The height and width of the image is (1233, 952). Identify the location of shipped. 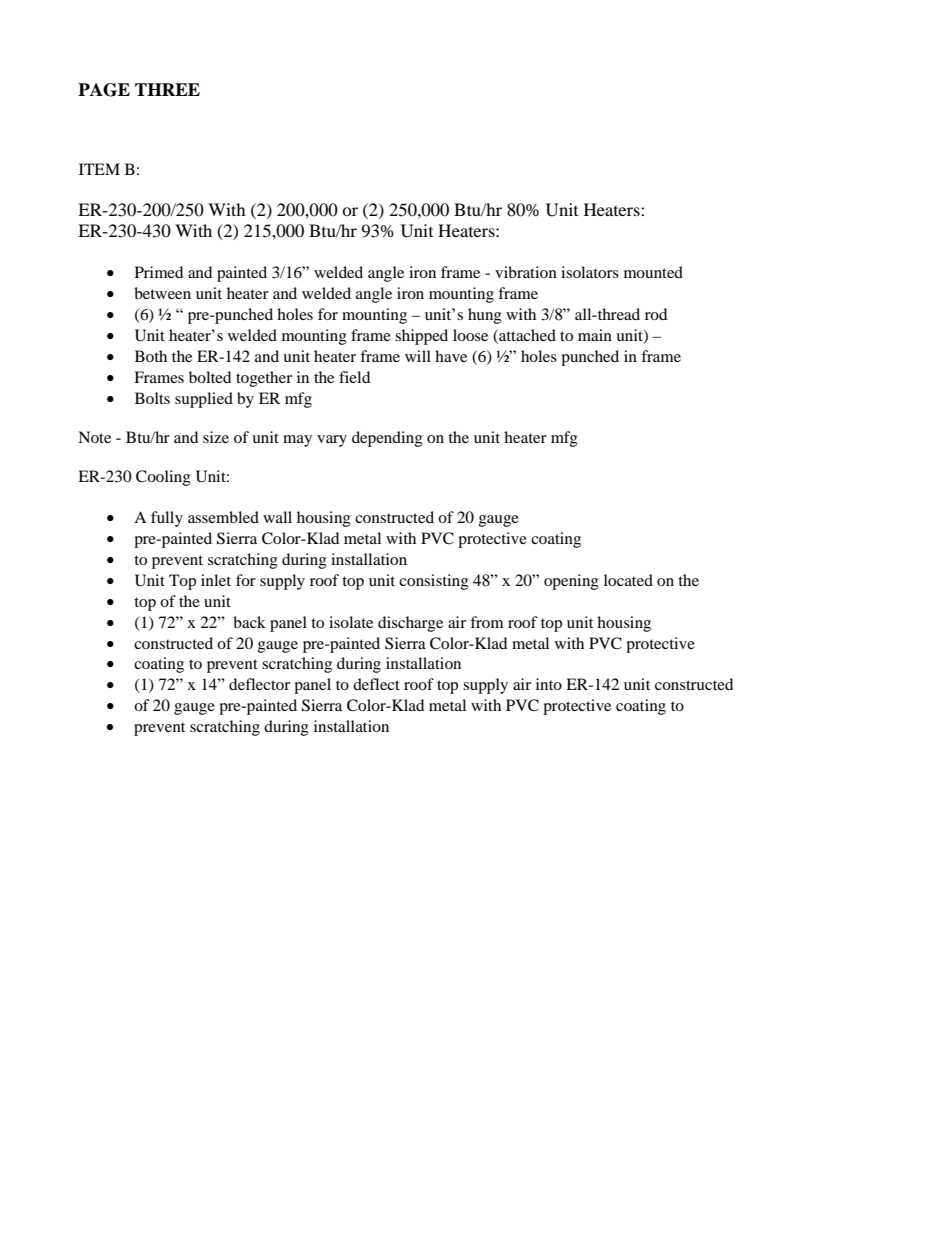
(421, 337).
